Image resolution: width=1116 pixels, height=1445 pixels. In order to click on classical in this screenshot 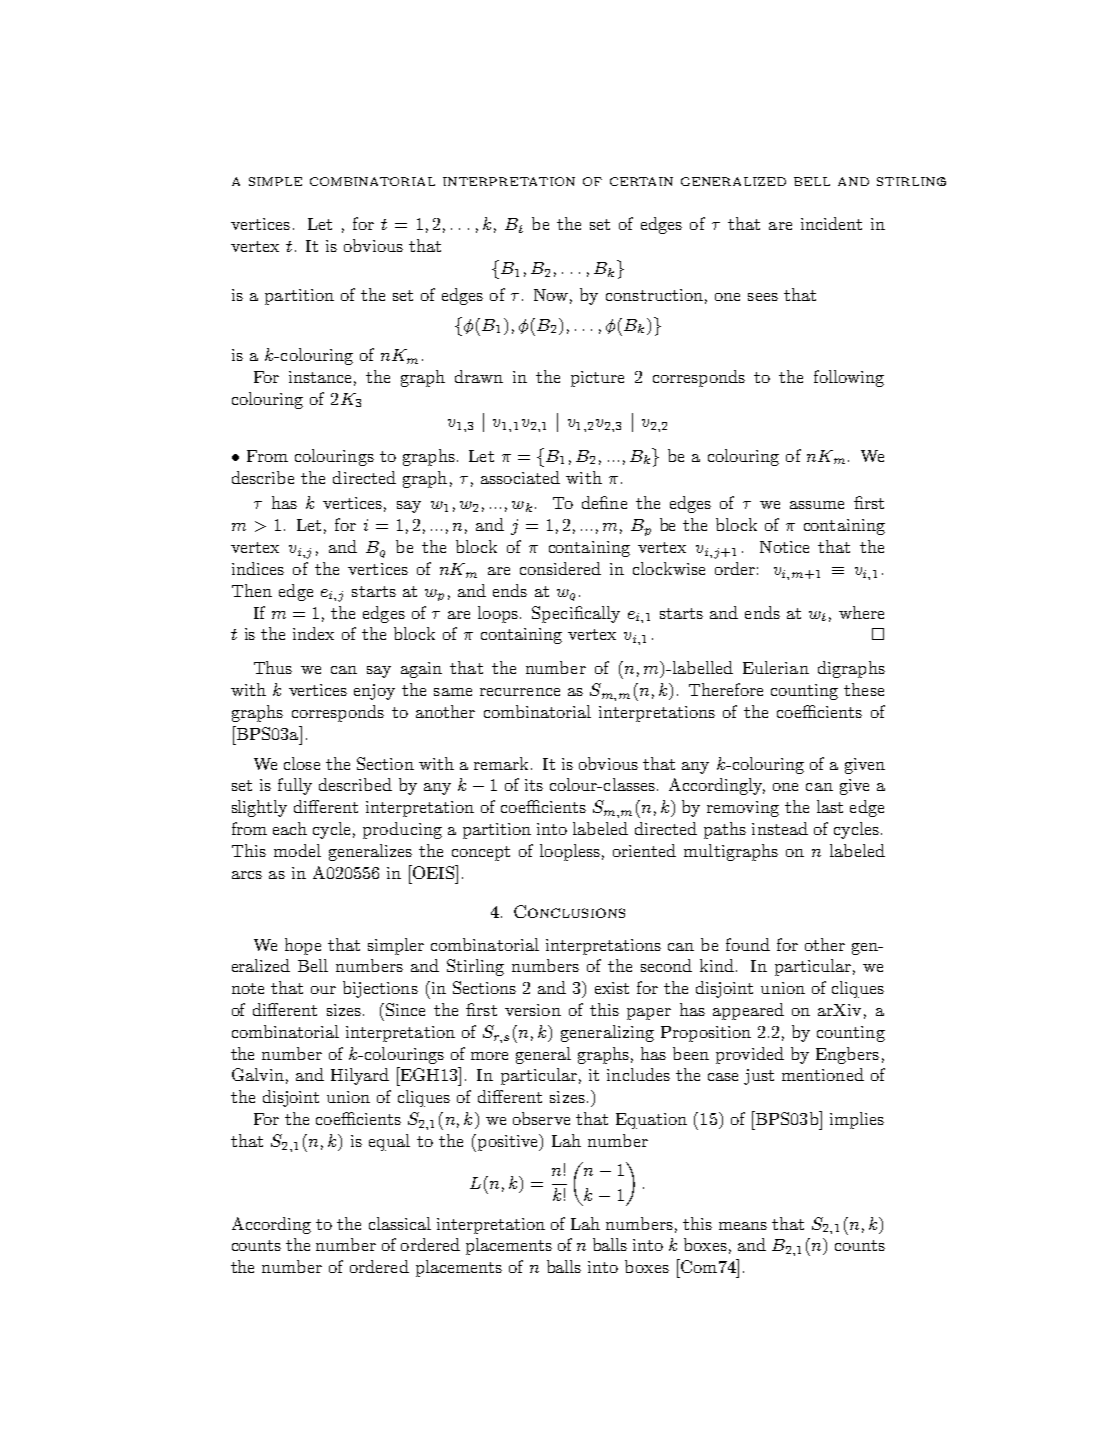, I will do `click(400, 1223)`.
